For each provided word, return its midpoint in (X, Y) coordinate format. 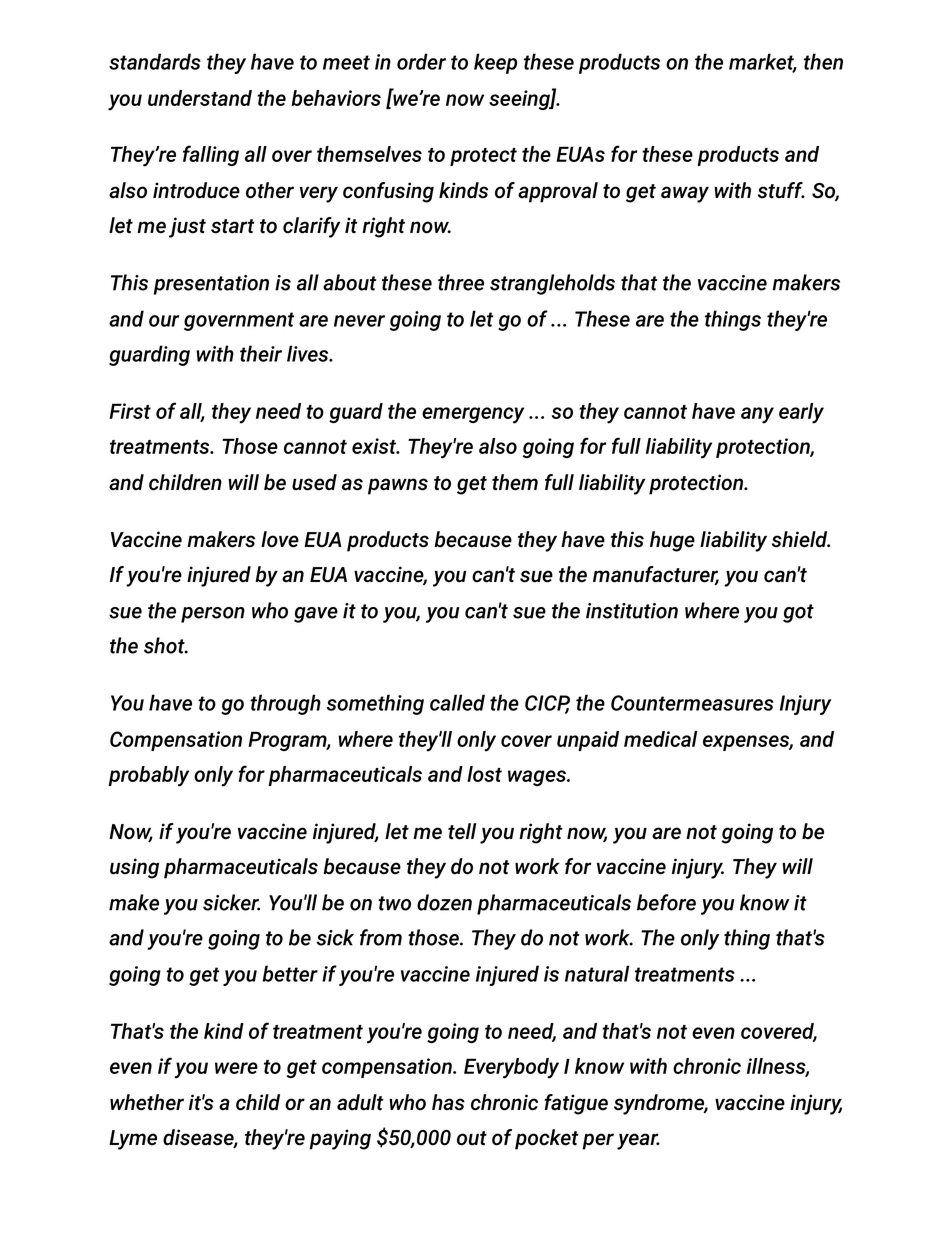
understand (200, 98)
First (130, 411)
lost (484, 774)
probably (148, 776)
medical (660, 739)
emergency (473, 415)
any (757, 415)
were (236, 1068)
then (823, 61)
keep (495, 63)
